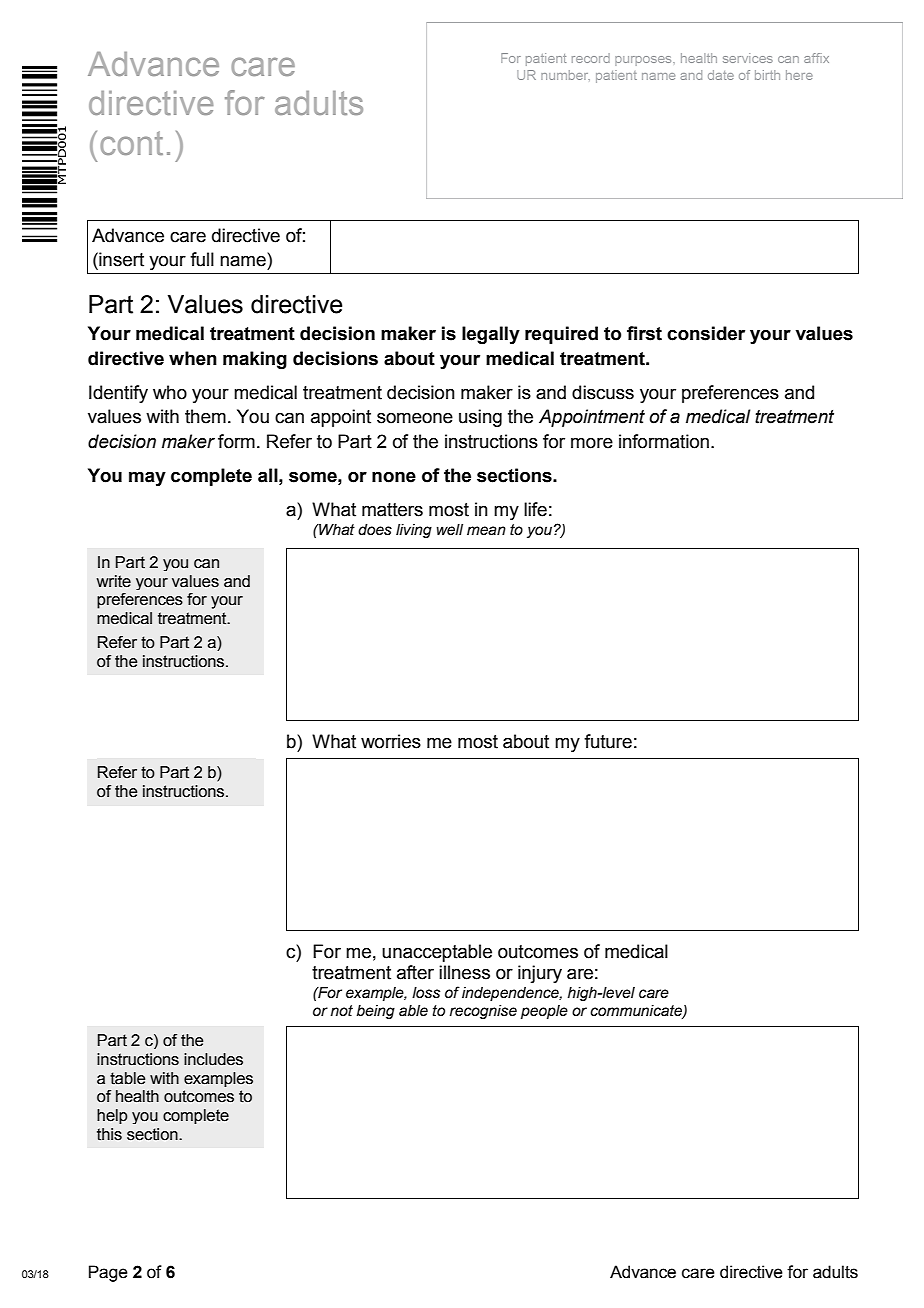 The image size is (924, 1308). Describe the element at coordinates (540, 974) in the screenshot. I see `injury` at that location.
